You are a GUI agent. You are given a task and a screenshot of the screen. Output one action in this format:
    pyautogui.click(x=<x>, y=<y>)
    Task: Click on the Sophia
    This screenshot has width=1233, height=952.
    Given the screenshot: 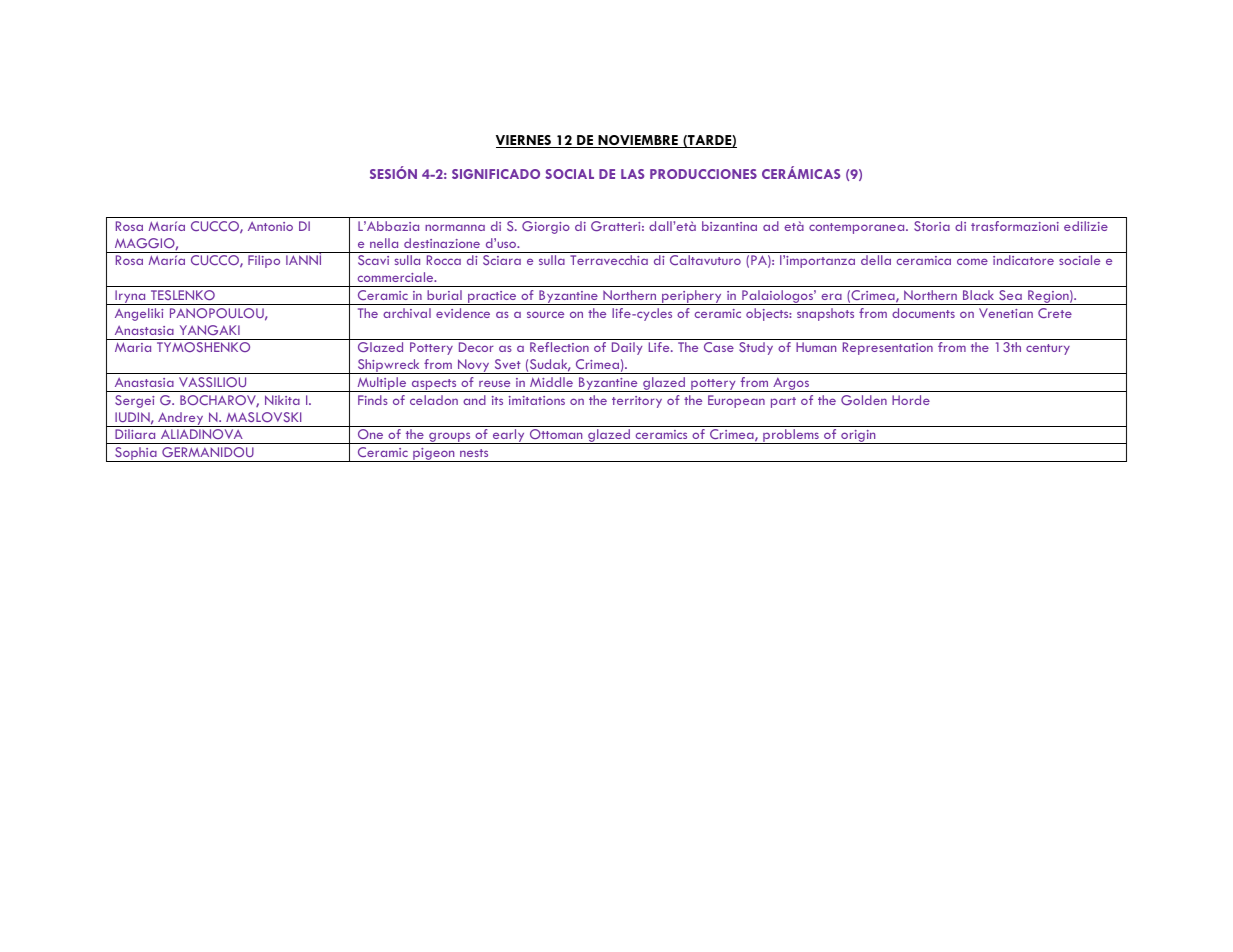 What is the action you would take?
    pyautogui.click(x=136, y=454)
